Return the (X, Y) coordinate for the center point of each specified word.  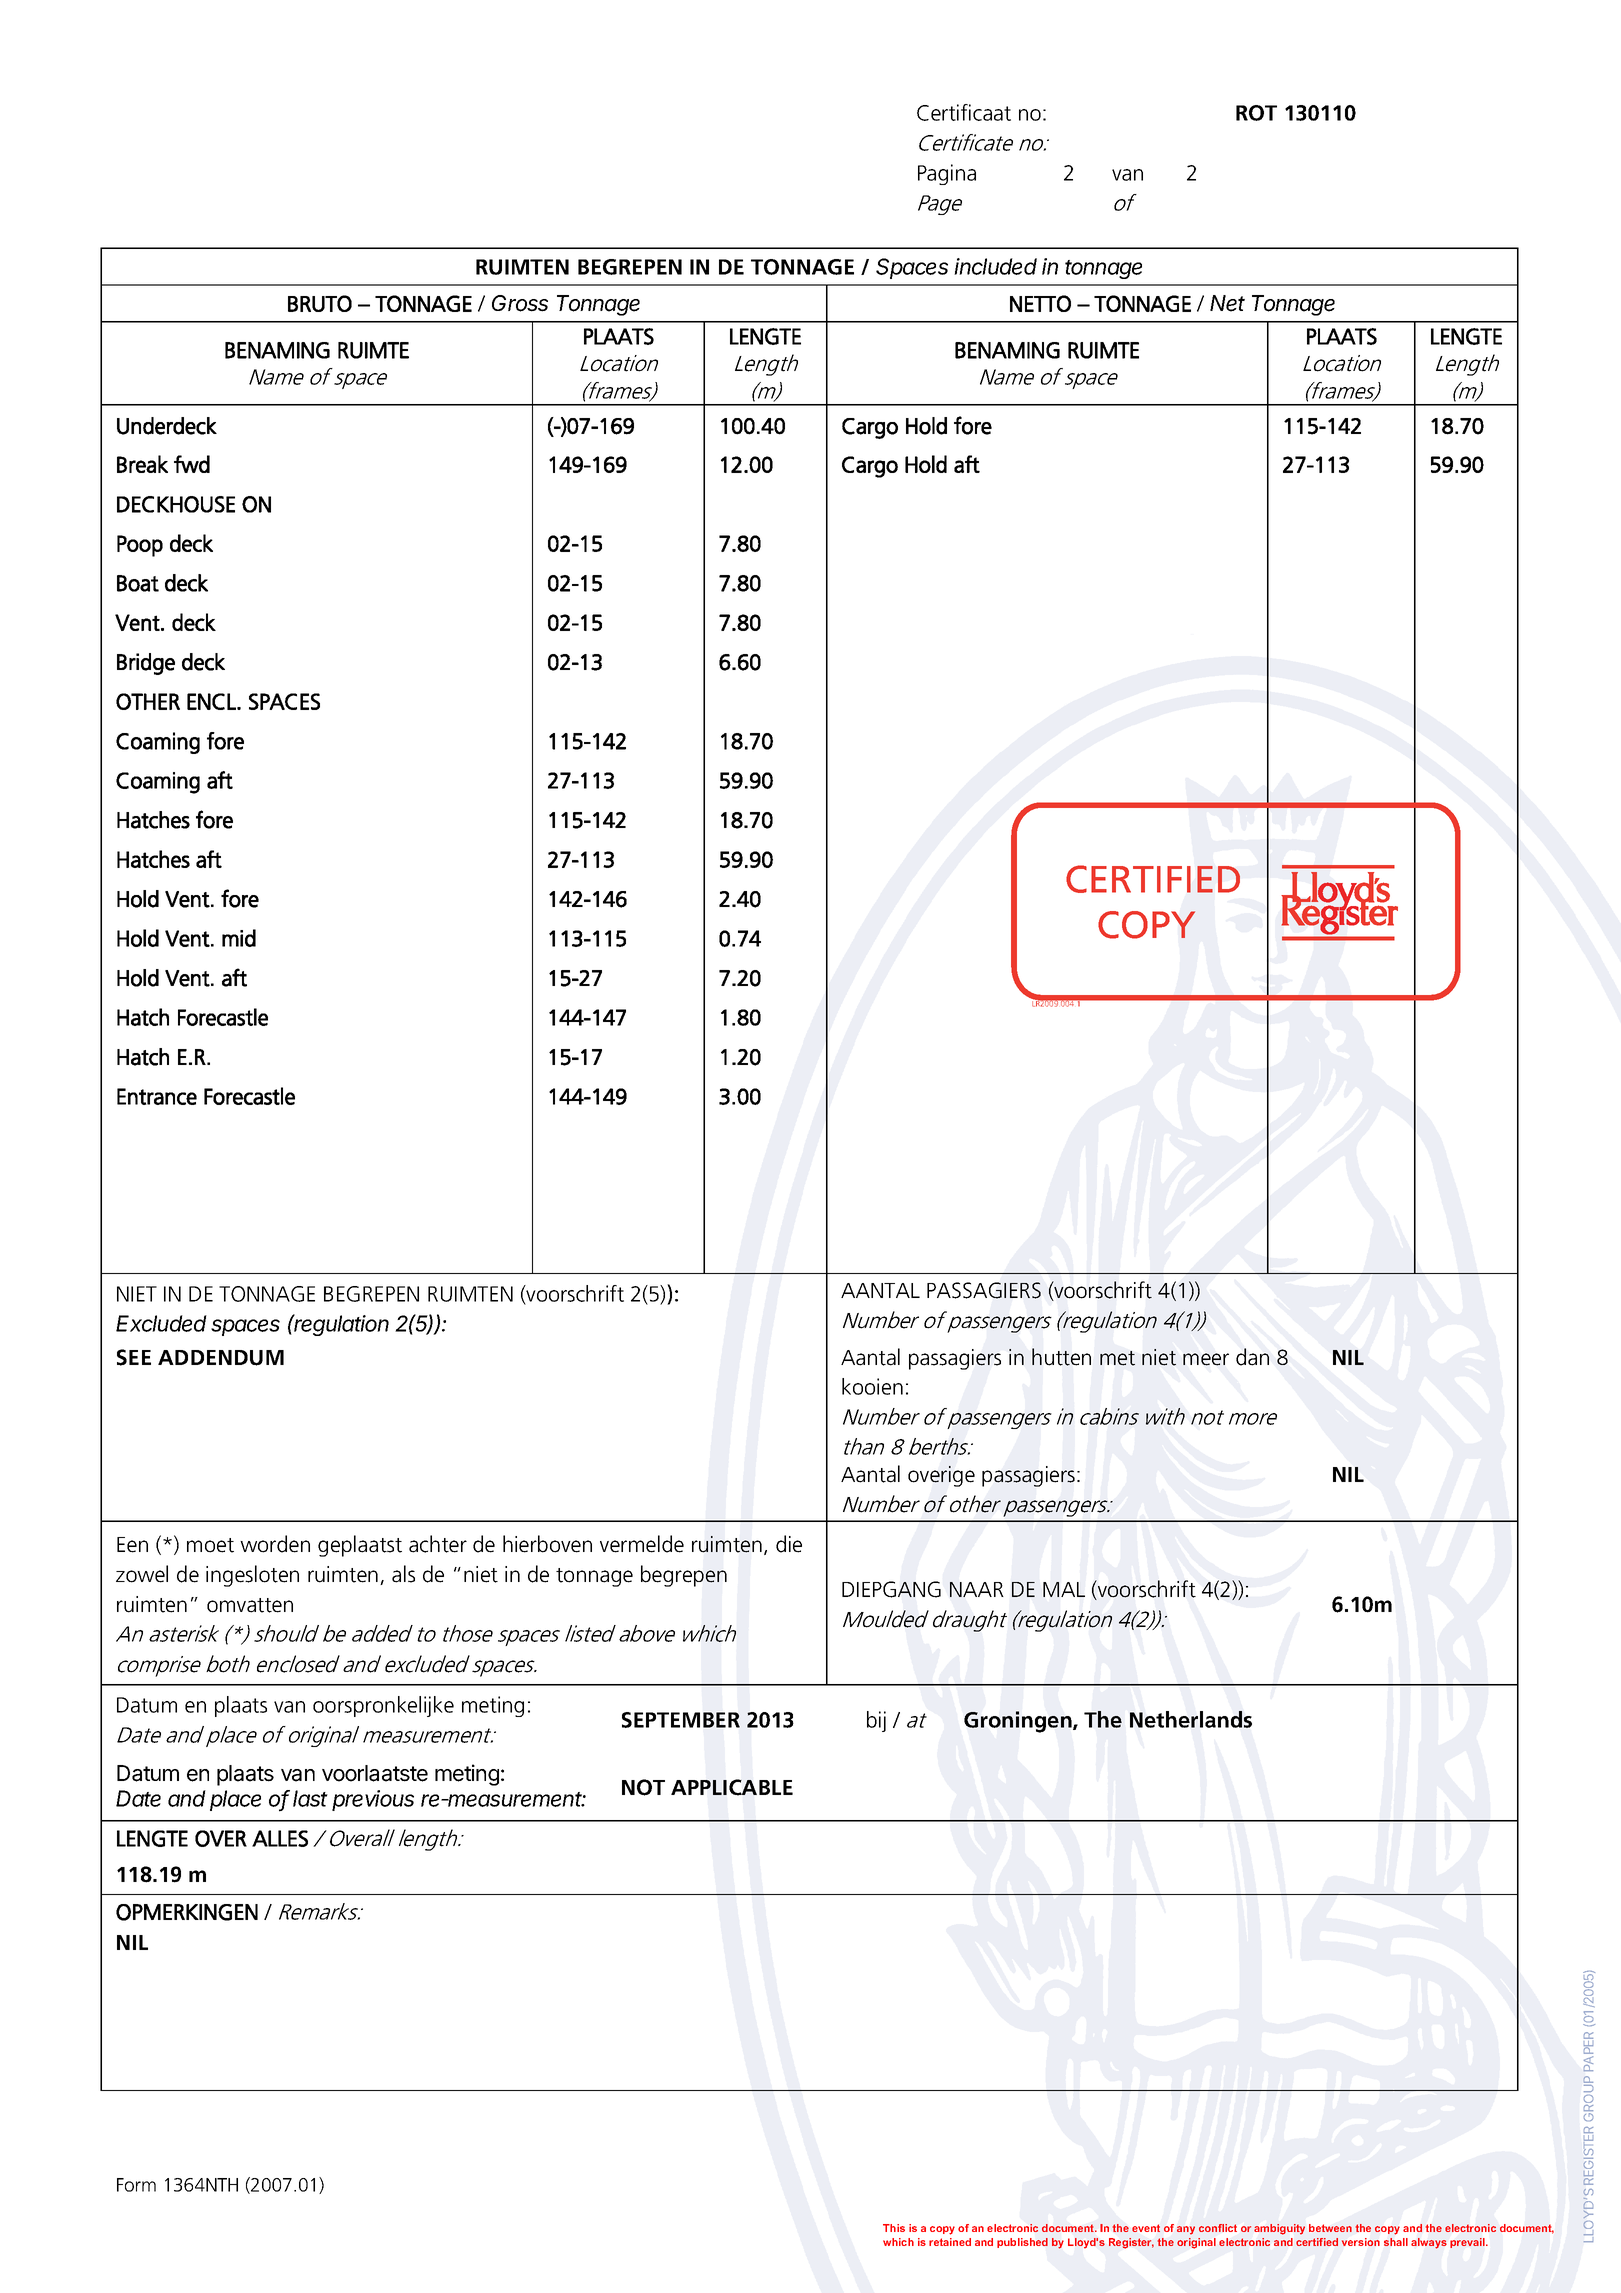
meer (1206, 1359)
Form (136, 2185)
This (894, 2228)
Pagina (947, 174)
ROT (1256, 113)
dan (1252, 1357)
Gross (520, 303)
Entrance (157, 1096)
